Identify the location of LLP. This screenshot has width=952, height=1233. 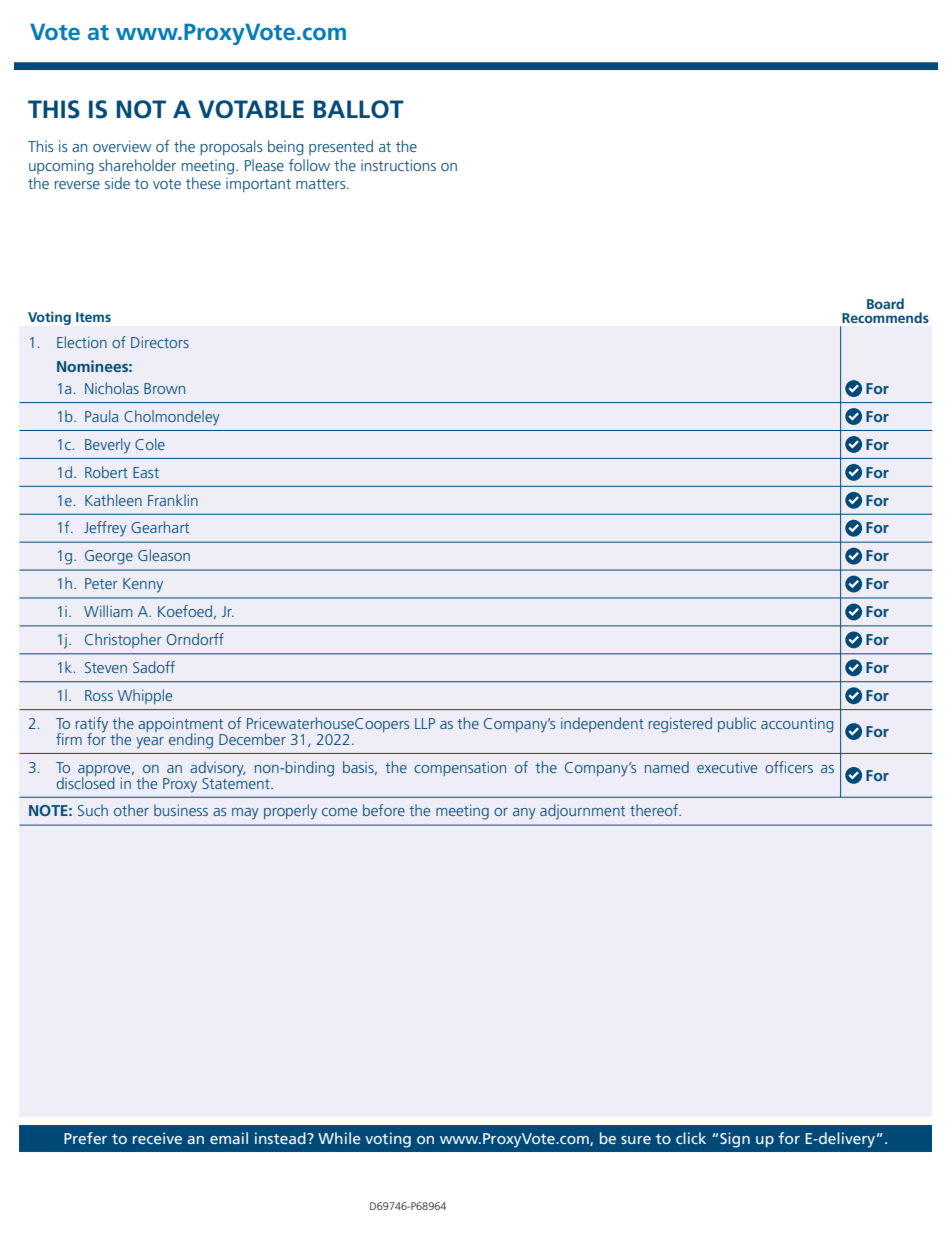
(425, 723).
